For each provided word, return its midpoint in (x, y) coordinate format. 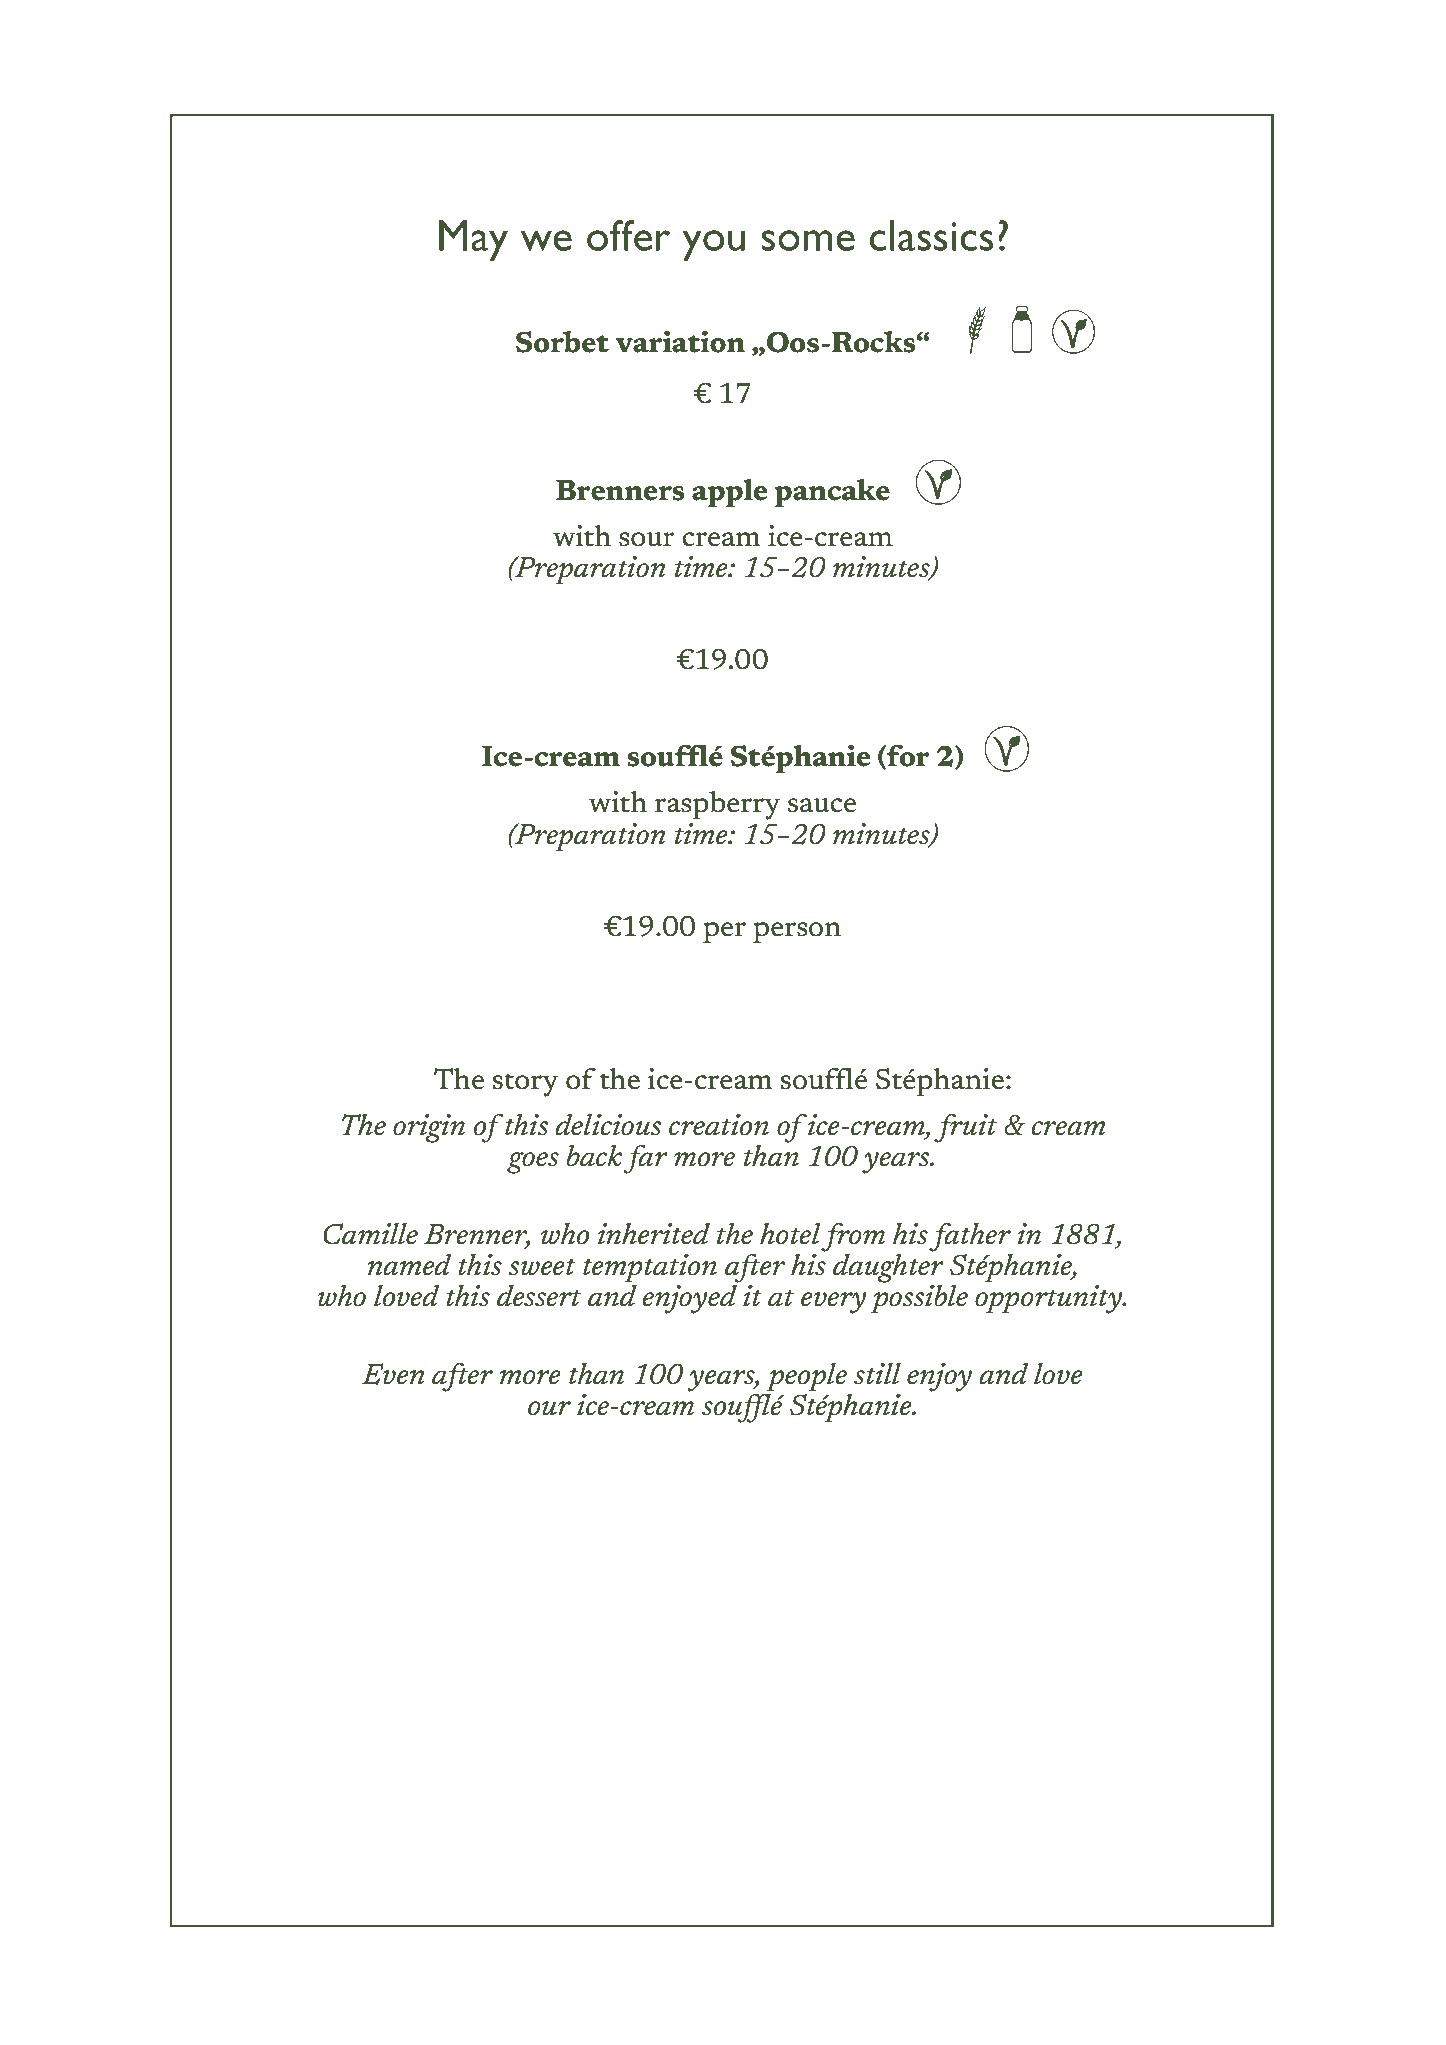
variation (680, 342)
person (797, 932)
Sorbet (562, 342)
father (970, 1237)
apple (730, 493)
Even (393, 1374)
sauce (822, 805)
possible (919, 1299)
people (806, 1377)
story (525, 1085)
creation (719, 1125)
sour (647, 539)
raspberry (717, 805)
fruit (965, 1128)
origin (429, 1128)
